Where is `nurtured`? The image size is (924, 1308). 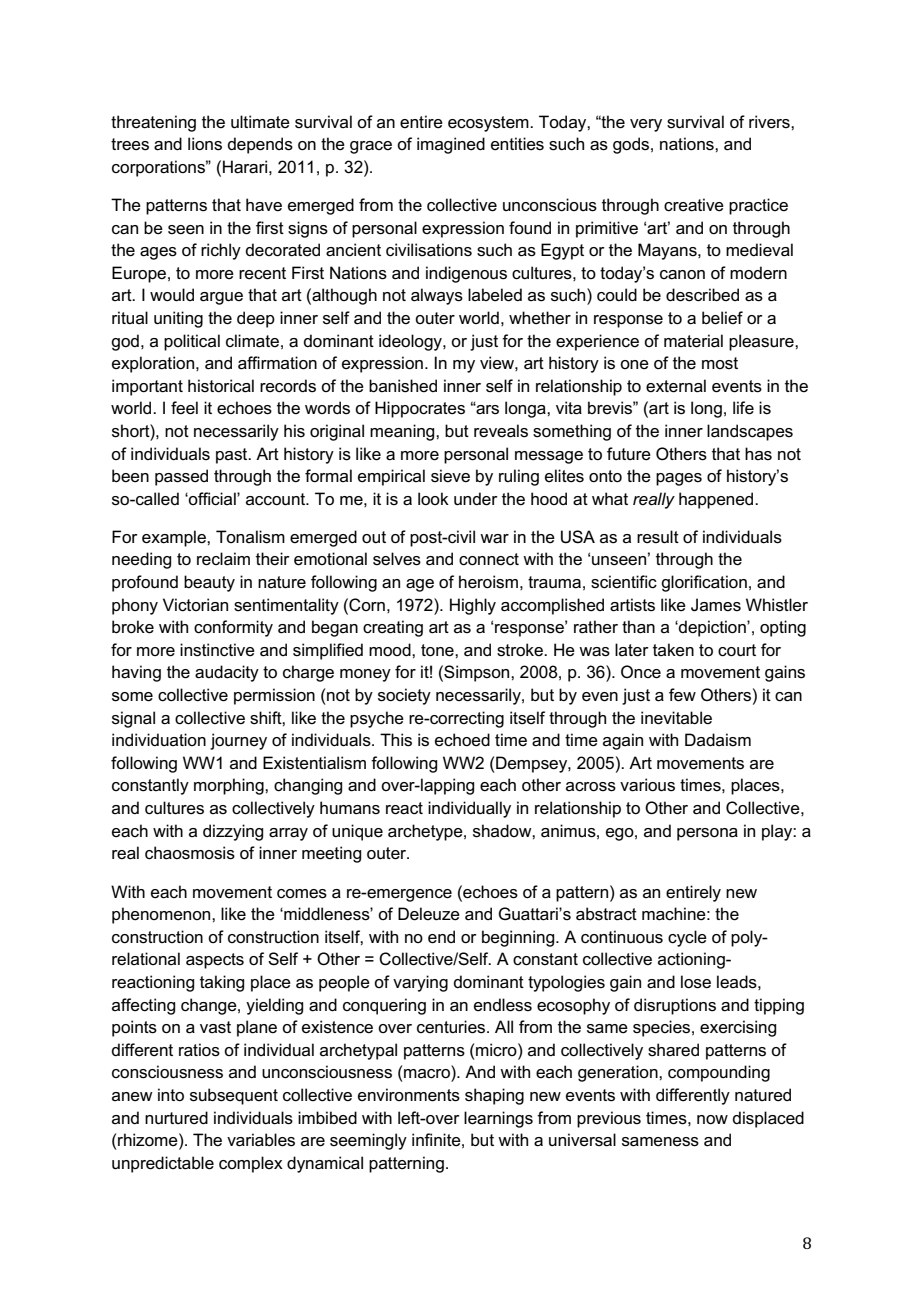
nurtured is located at coordinates (176, 1118).
